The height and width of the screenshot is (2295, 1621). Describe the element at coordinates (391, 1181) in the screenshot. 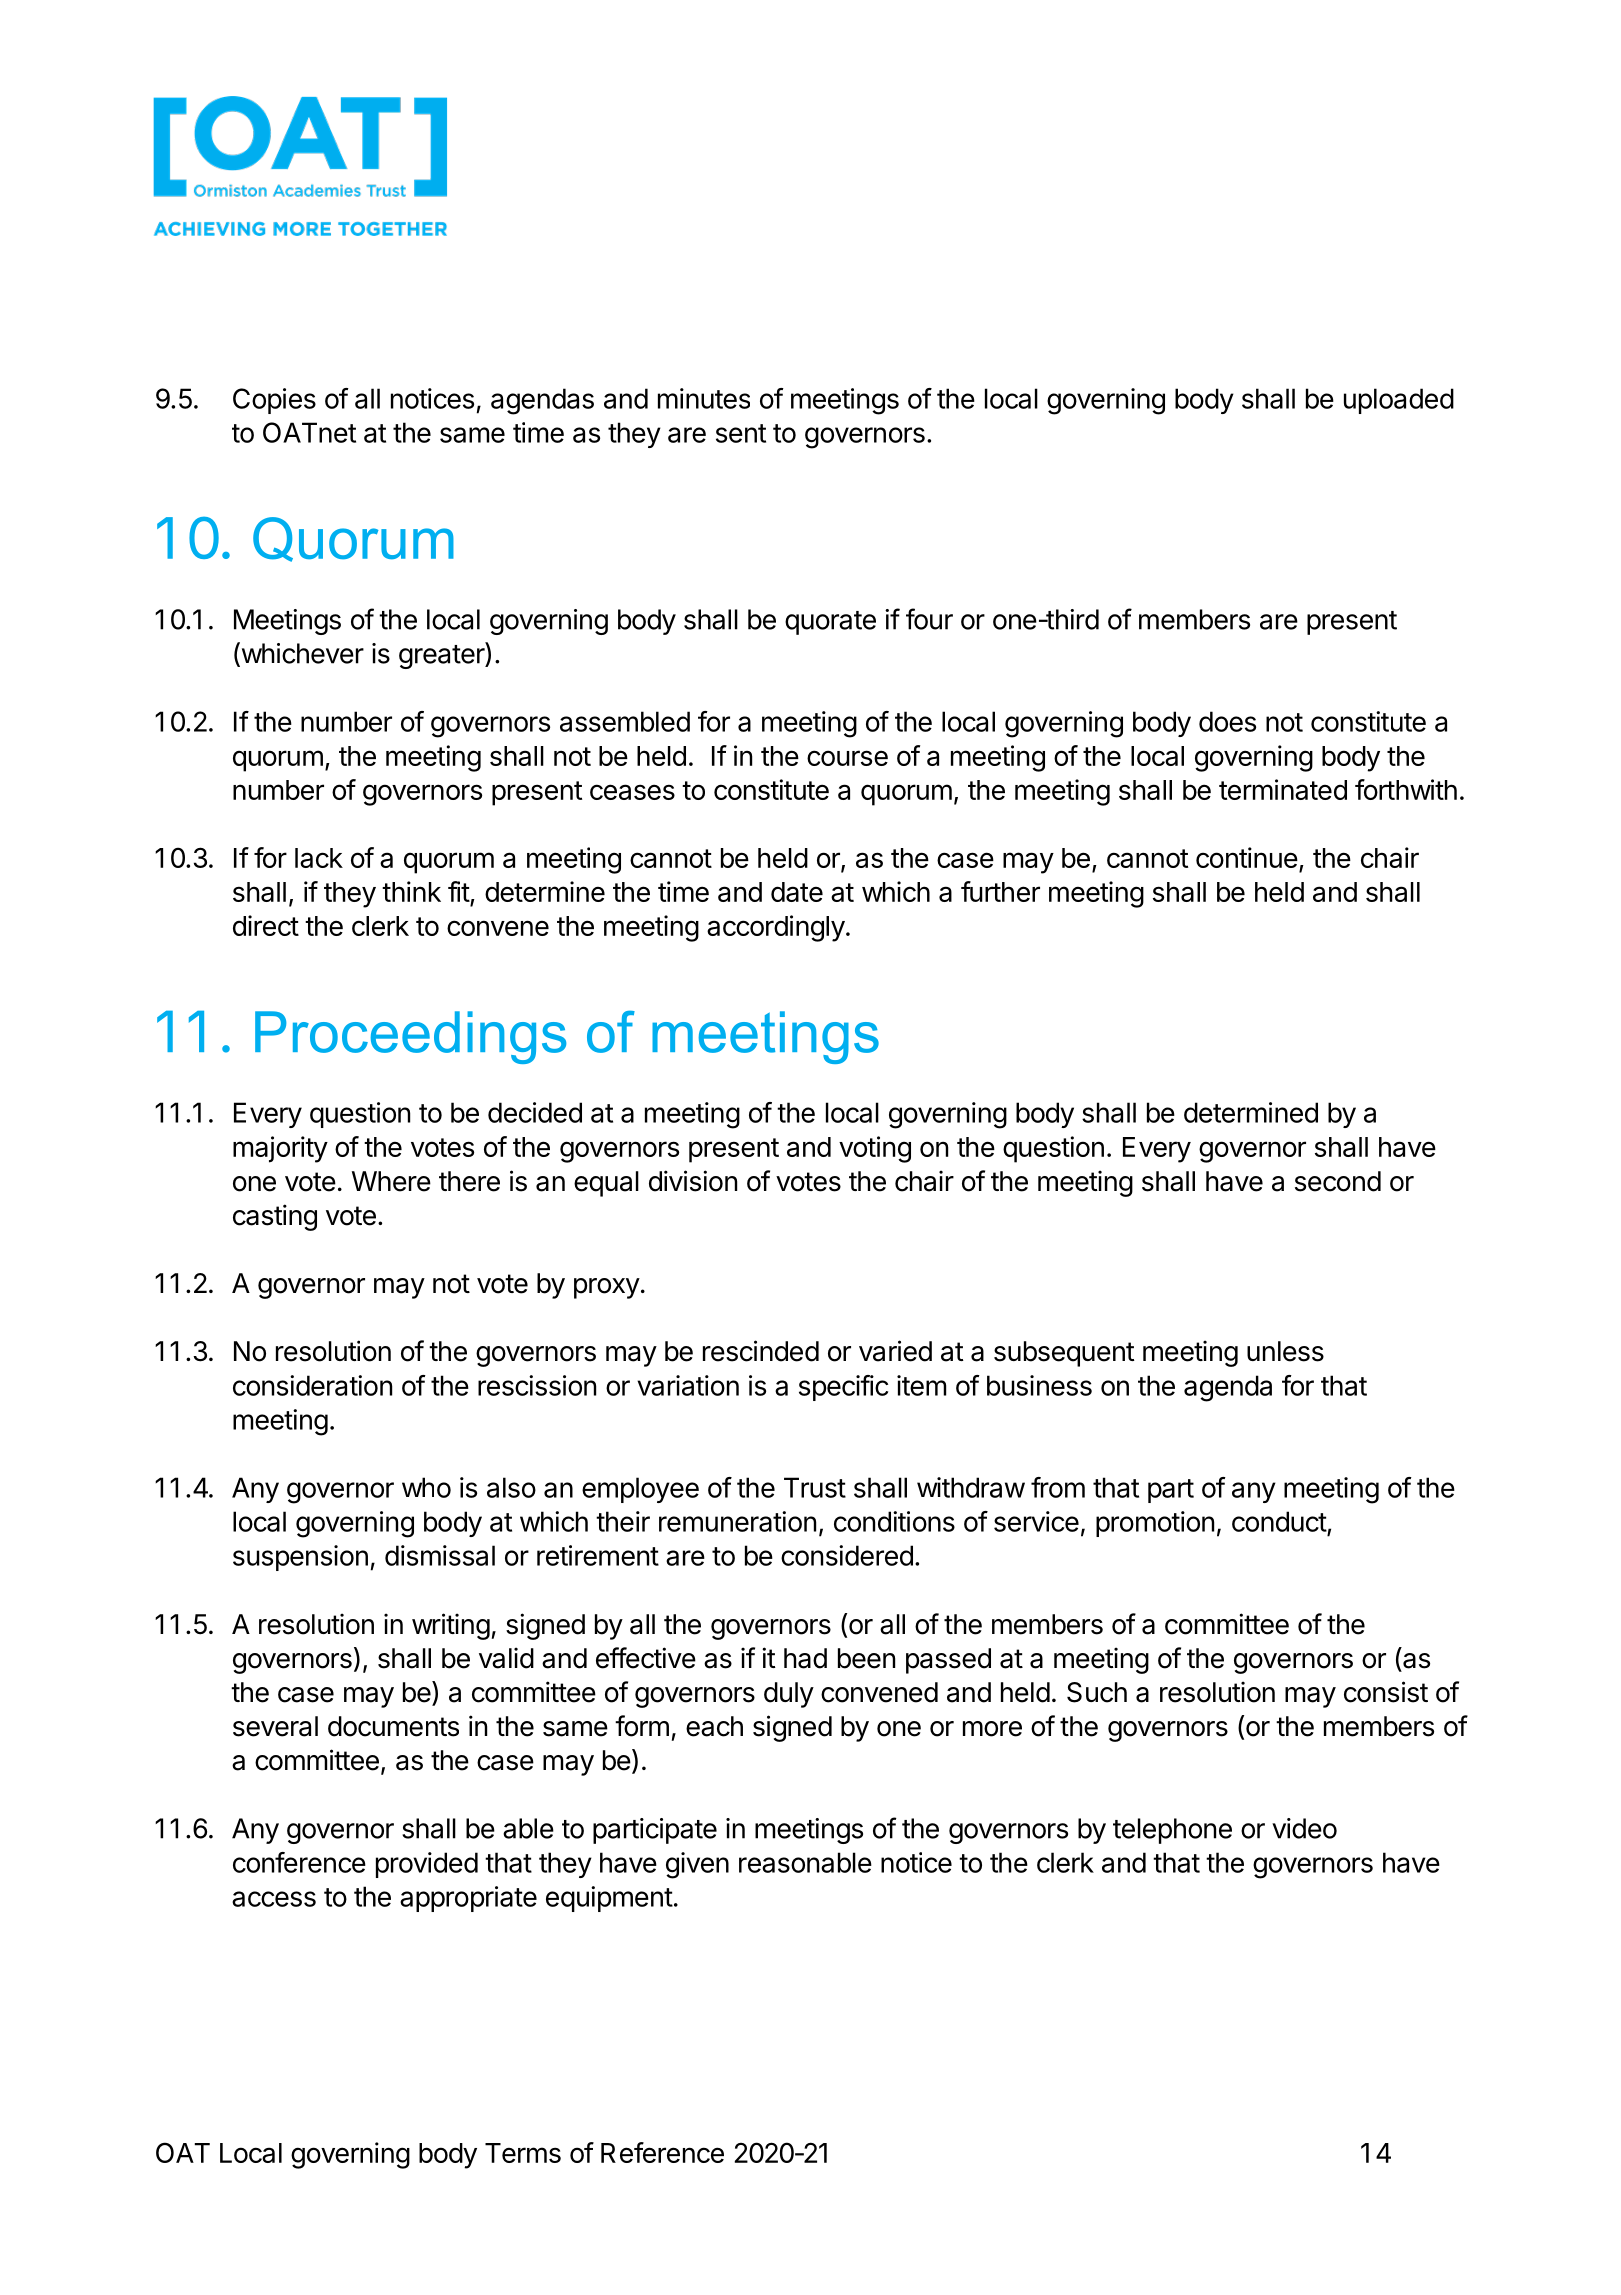

I see `Where` at that location.
